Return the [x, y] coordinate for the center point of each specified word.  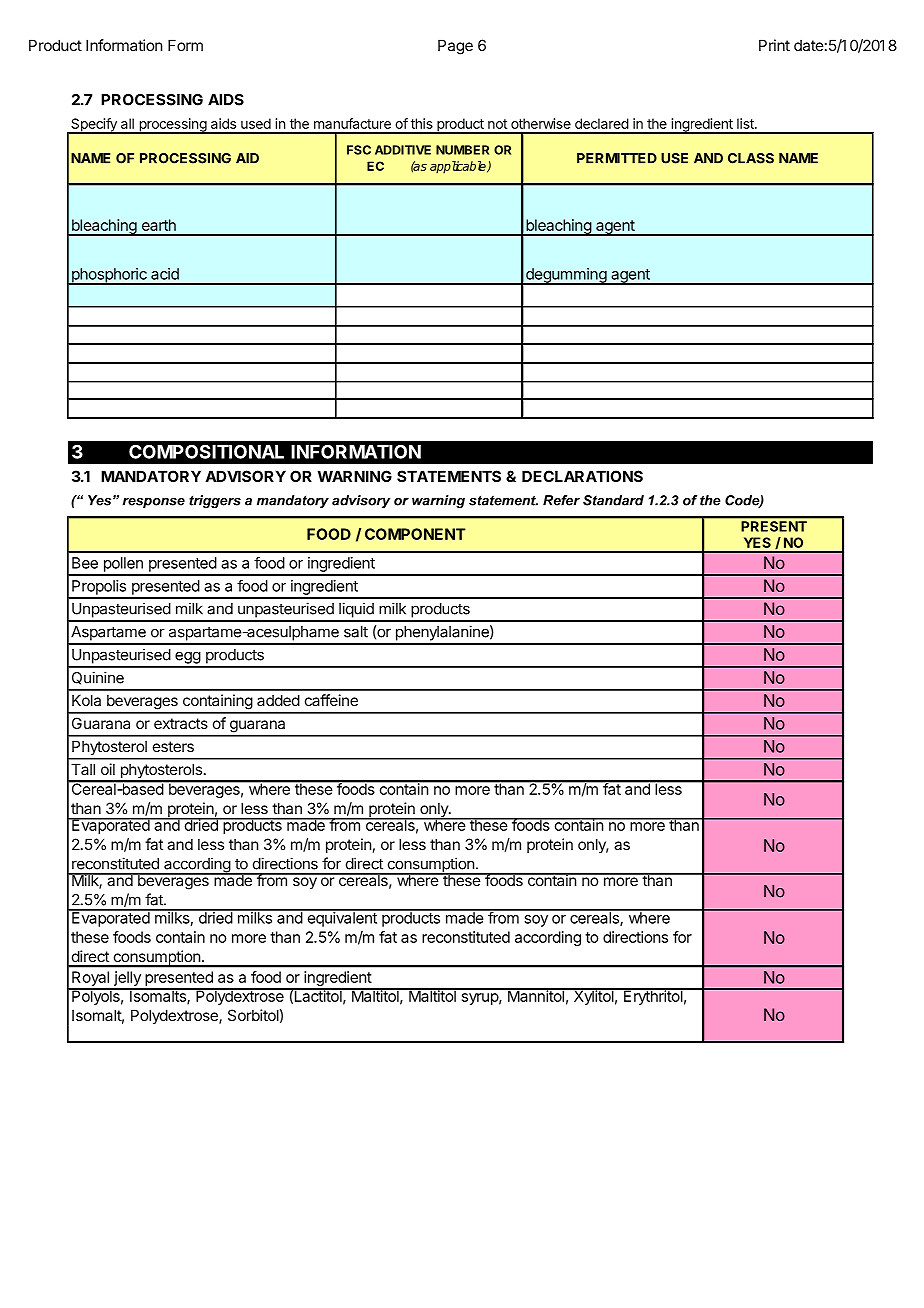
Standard [613, 500]
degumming [566, 276]
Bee [85, 563]
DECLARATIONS [582, 476]
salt [356, 632]
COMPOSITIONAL [206, 452]
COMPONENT [415, 534]
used [256, 123]
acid [165, 274]
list [746, 123]
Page [455, 47]
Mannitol [535, 995]
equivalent [342, 918]
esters [173, 746]
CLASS [751, 158]
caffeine [331, 700]
